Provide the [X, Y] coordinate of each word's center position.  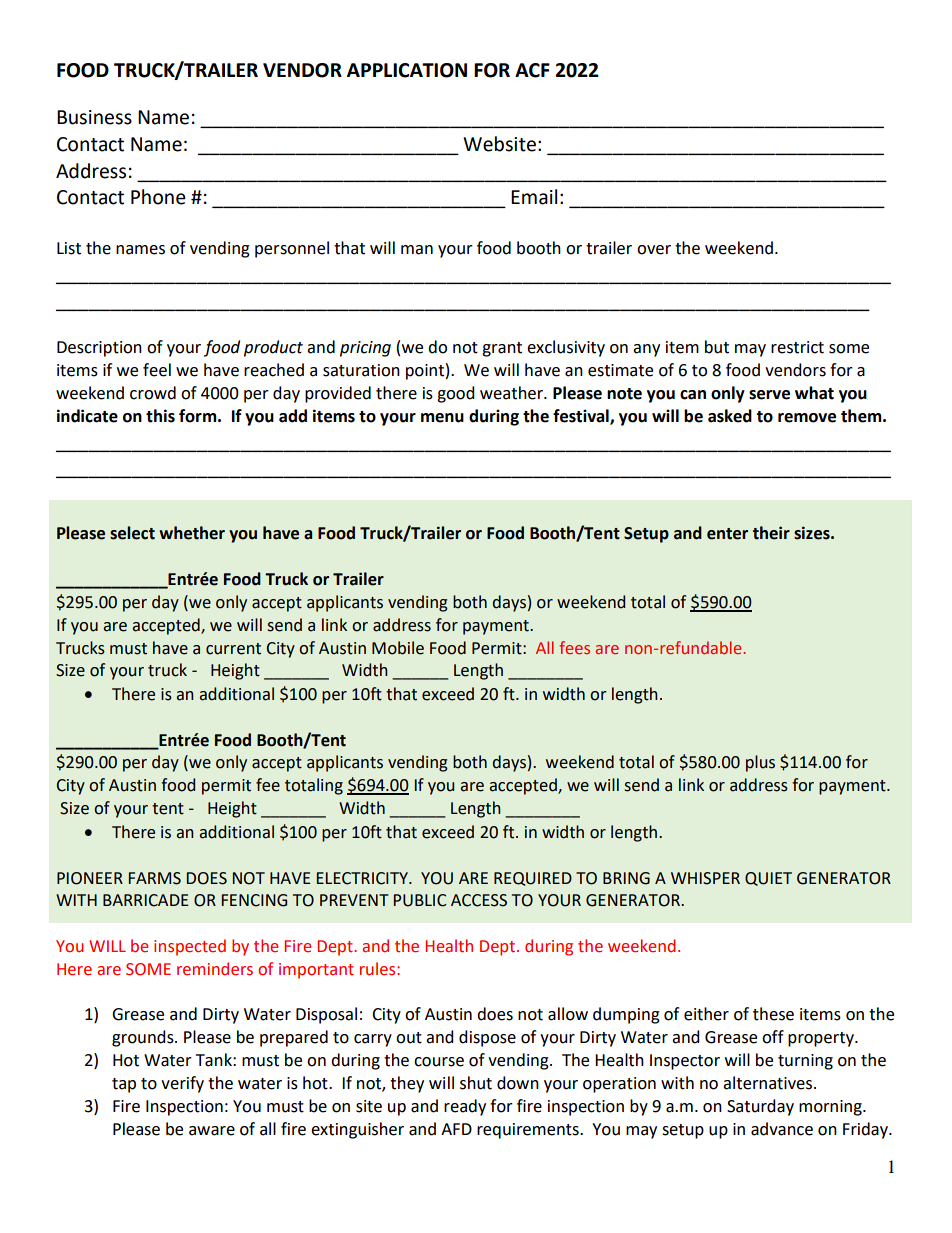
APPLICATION [407, 70]
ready [465, 1107]
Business [94, 117]
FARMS [155, 878]
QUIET [768, 879]
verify [182, 1084]
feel [157, 370]
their [771, 533]
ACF [532, 70]
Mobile [398, 648]
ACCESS [479, 900]
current [233, 649]
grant [502, 349]
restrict [797, 347]
